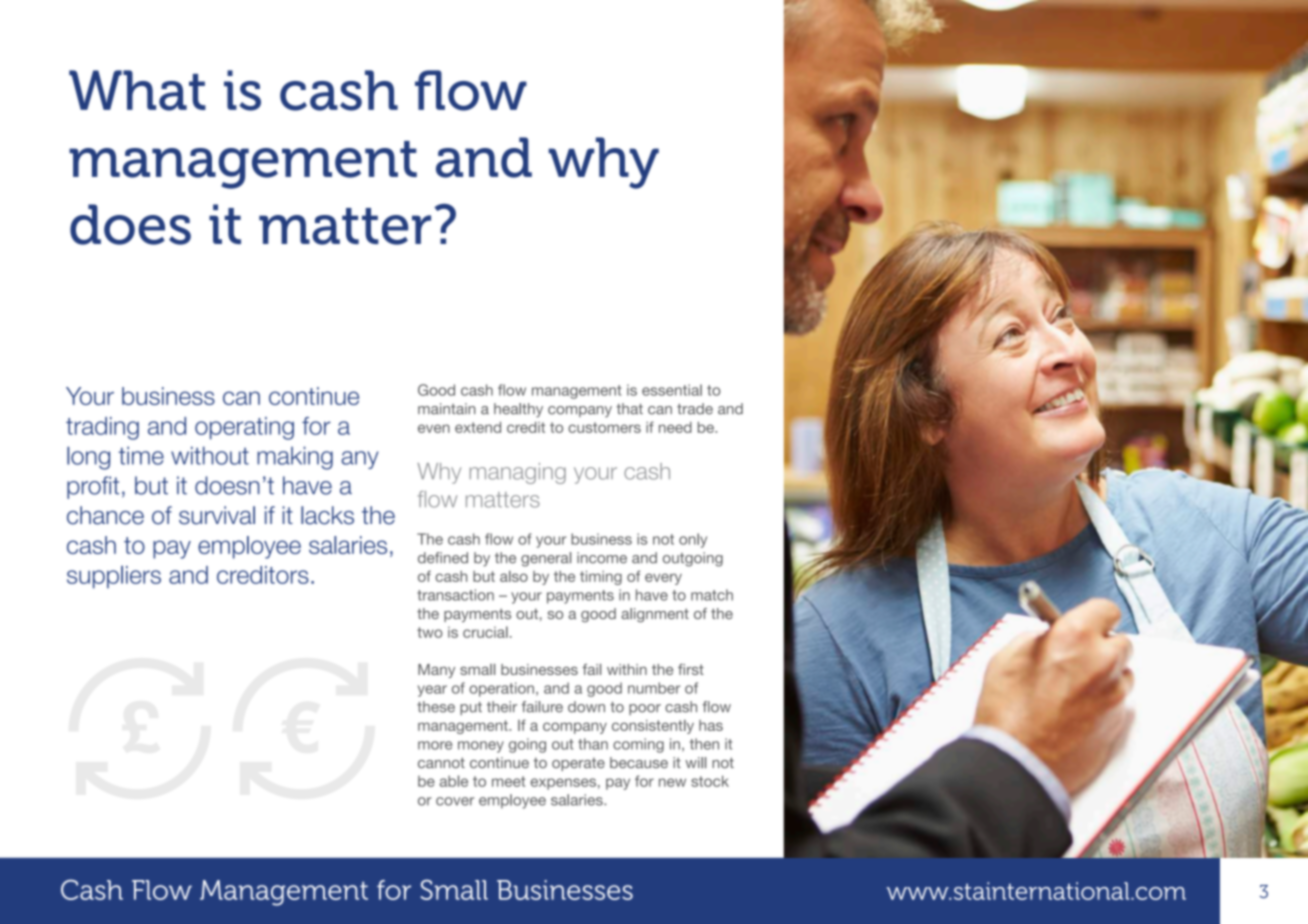 The image size is (1308, 924). What do you see at coordinates (137, 90) in the page?
I see `What` at bounding box center [137, 90].
